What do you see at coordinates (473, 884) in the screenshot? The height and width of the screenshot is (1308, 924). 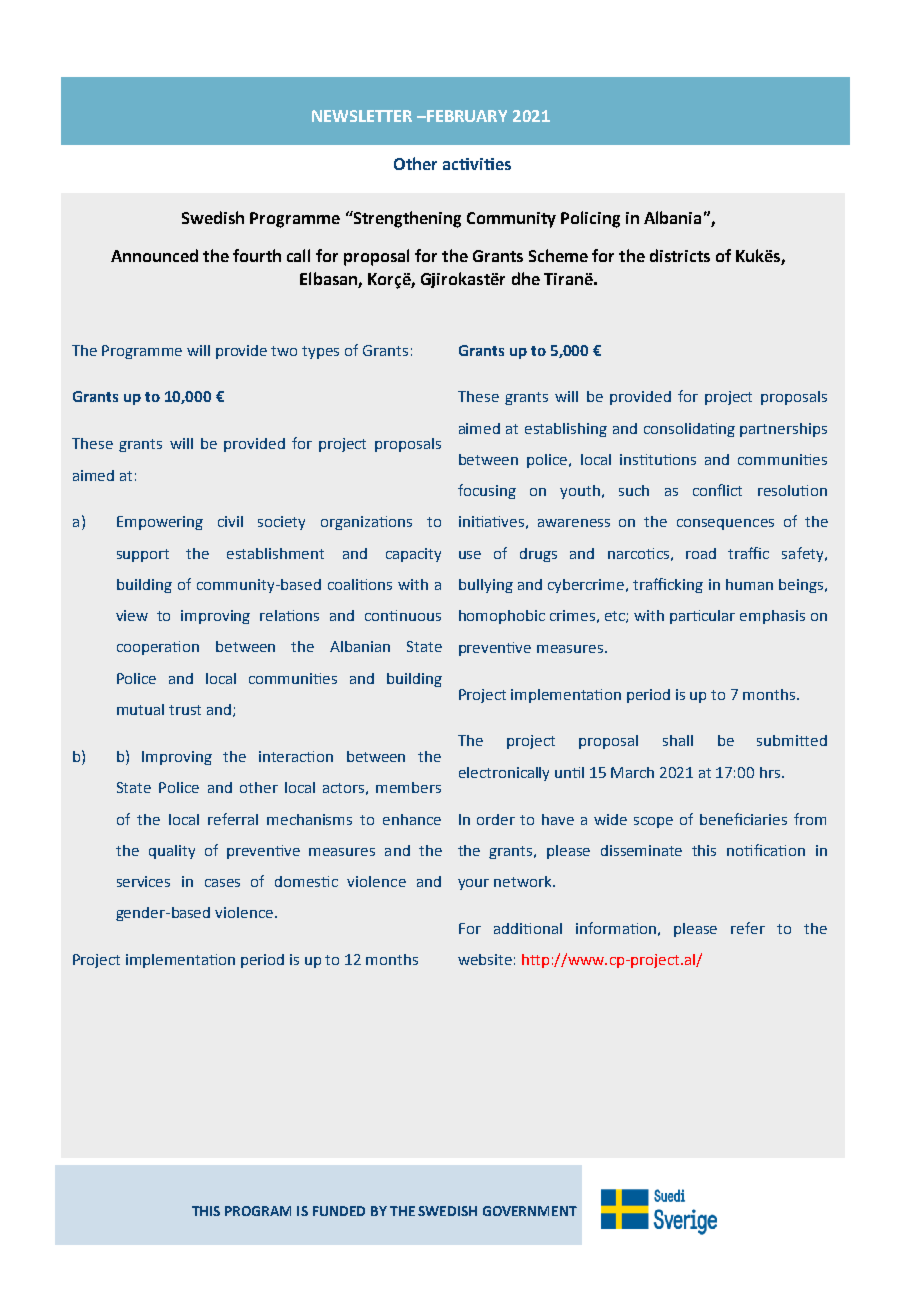 I see `your` at bounding box center [473, 884].
